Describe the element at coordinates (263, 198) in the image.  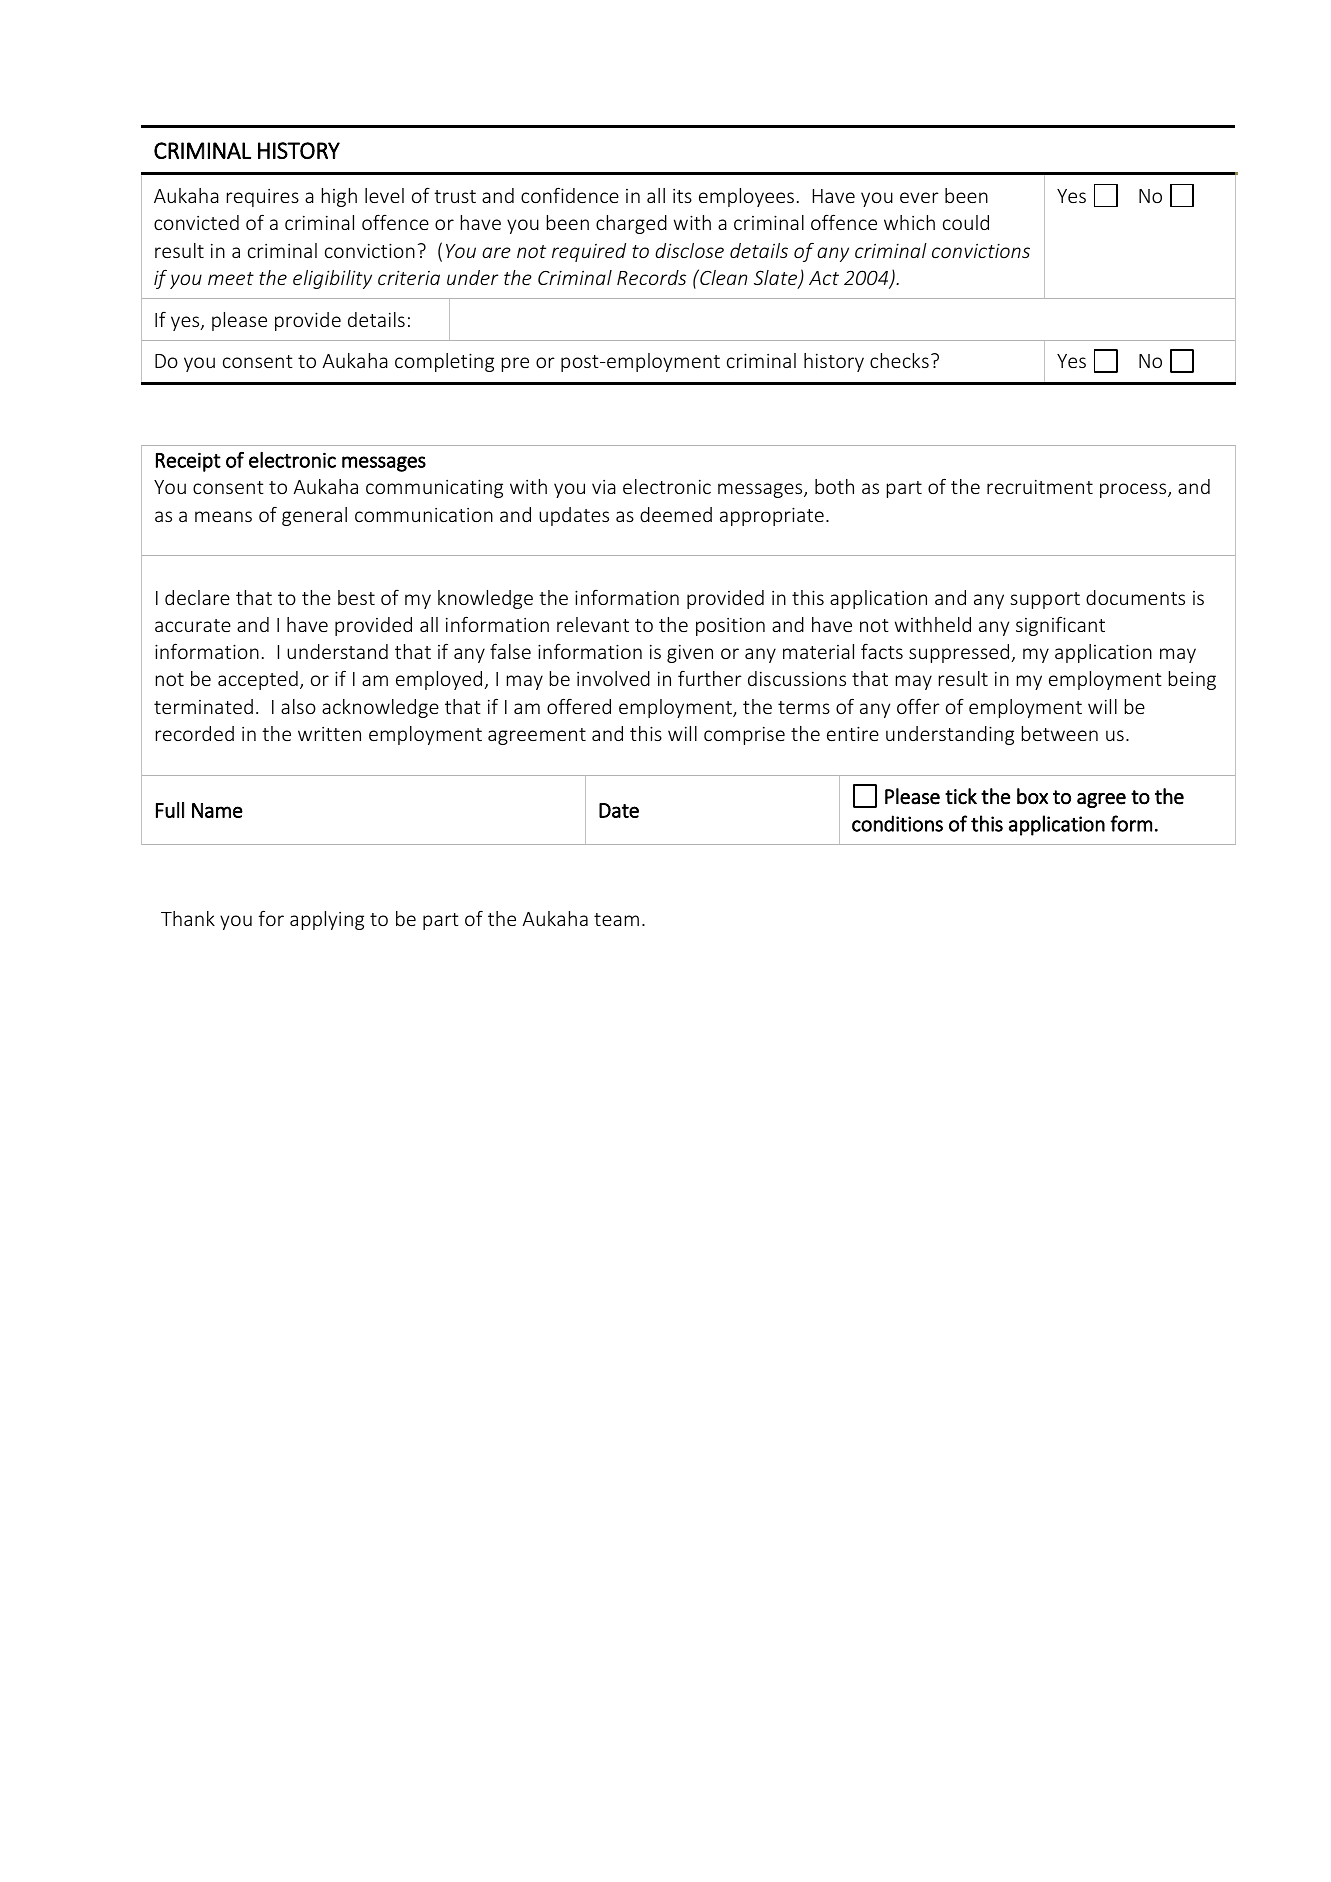
I see `requires` at that location.
